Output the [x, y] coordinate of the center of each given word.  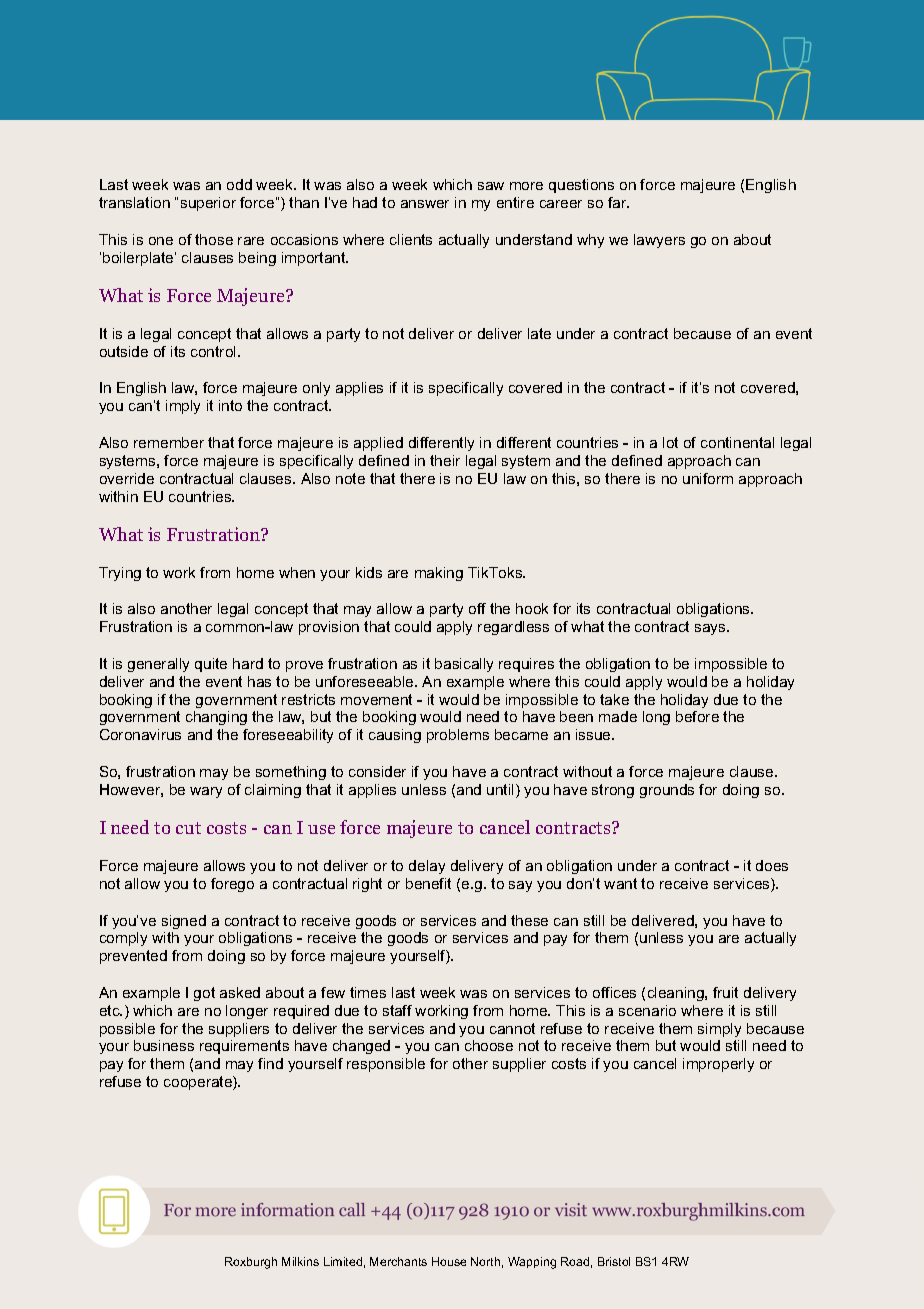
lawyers [659, 241]
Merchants [398, 1261]
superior [208, 204]
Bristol [614, 1261]
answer [425, 204]
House [449, 1261]
